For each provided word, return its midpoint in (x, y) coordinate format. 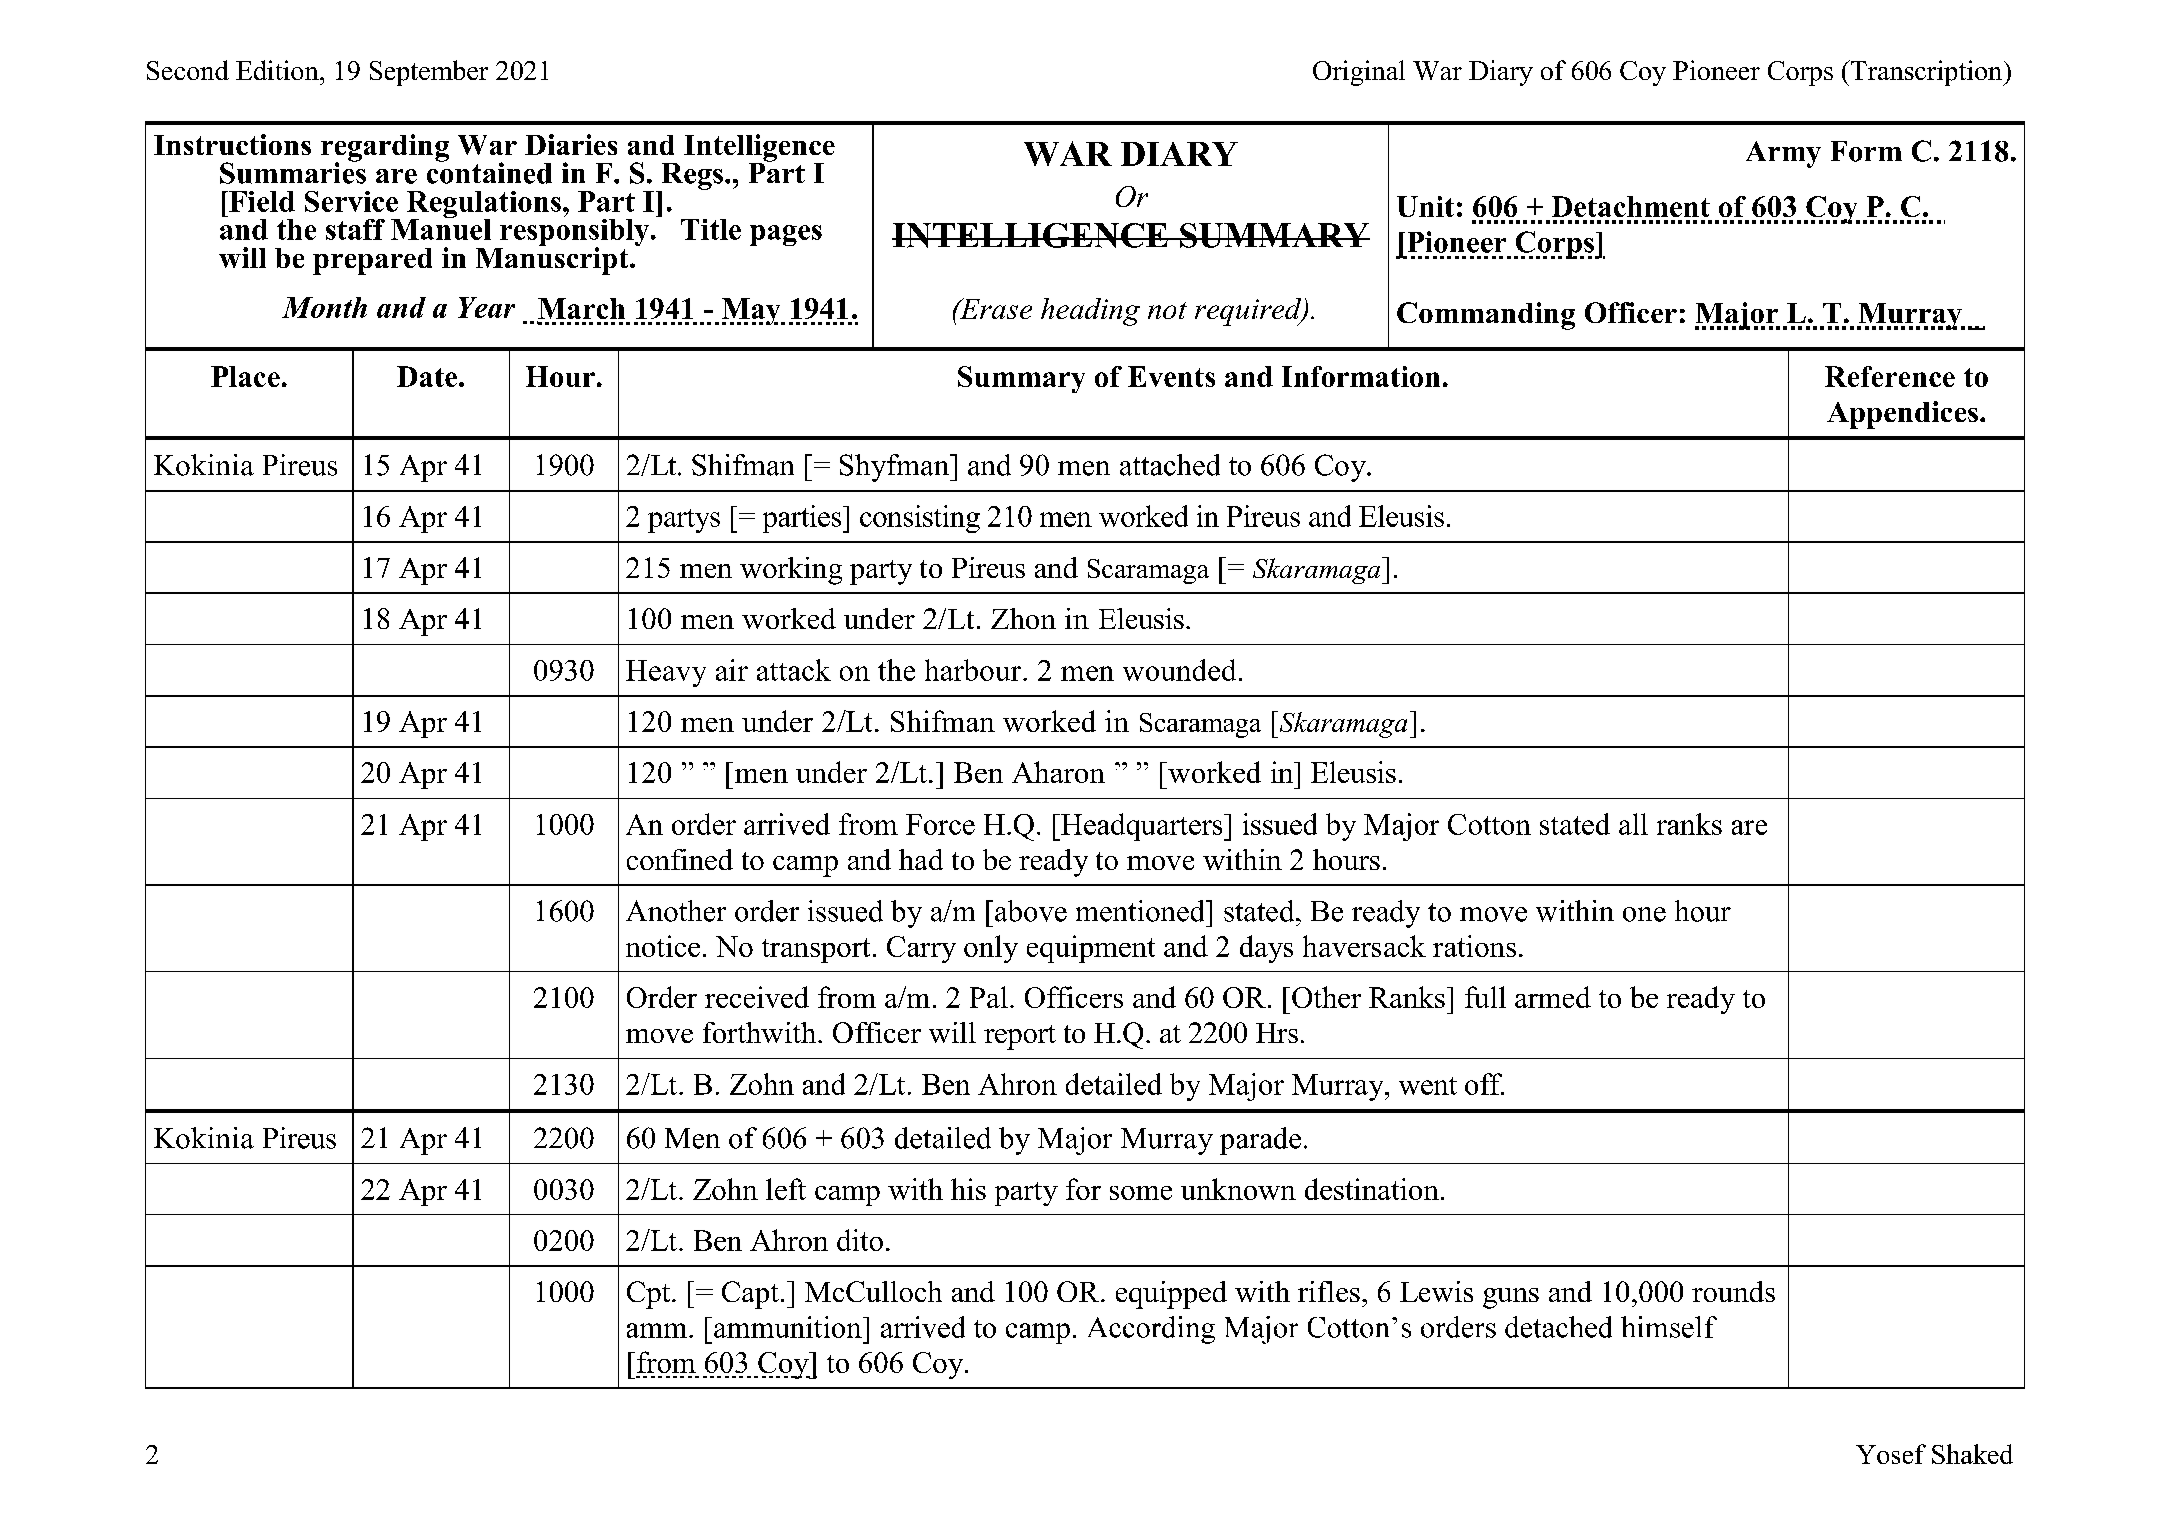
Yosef (1891, 1454)
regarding (385, 149)
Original (1359, 73)
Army (1783, 154)
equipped (1171, 1295)
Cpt (650, 1295)
